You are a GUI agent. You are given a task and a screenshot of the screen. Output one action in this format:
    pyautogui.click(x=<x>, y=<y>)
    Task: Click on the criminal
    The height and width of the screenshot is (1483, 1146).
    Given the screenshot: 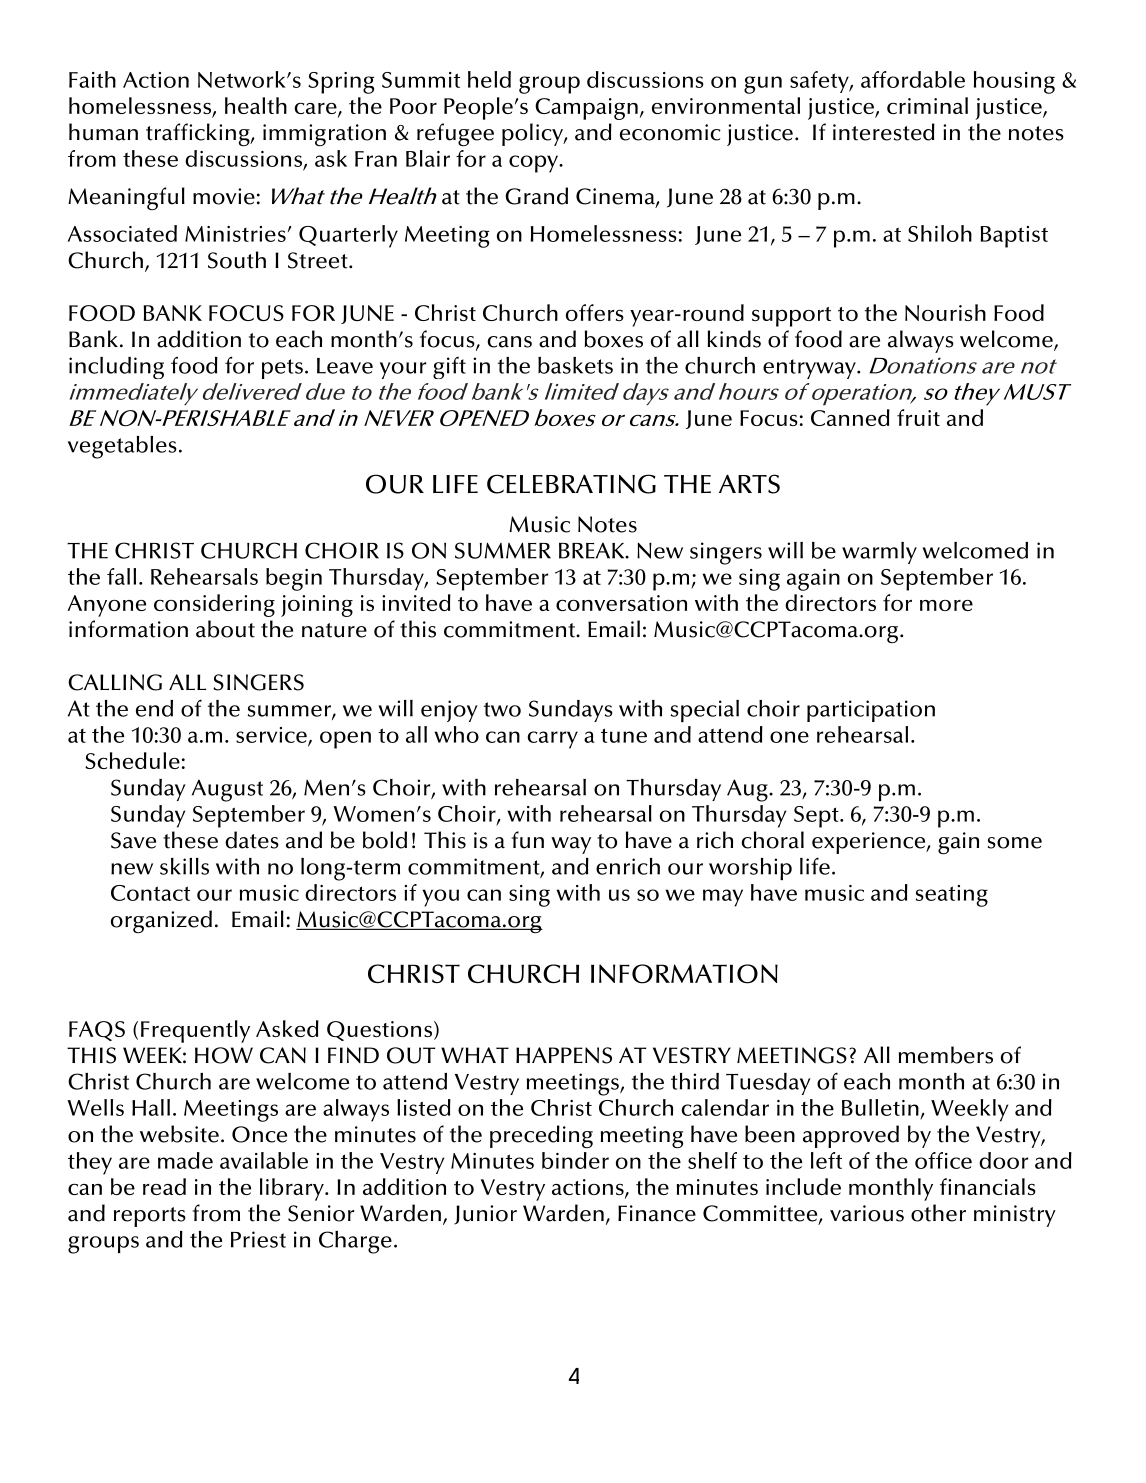 What is the action you would take?
    pyautogui.click(x=927, y=105)
